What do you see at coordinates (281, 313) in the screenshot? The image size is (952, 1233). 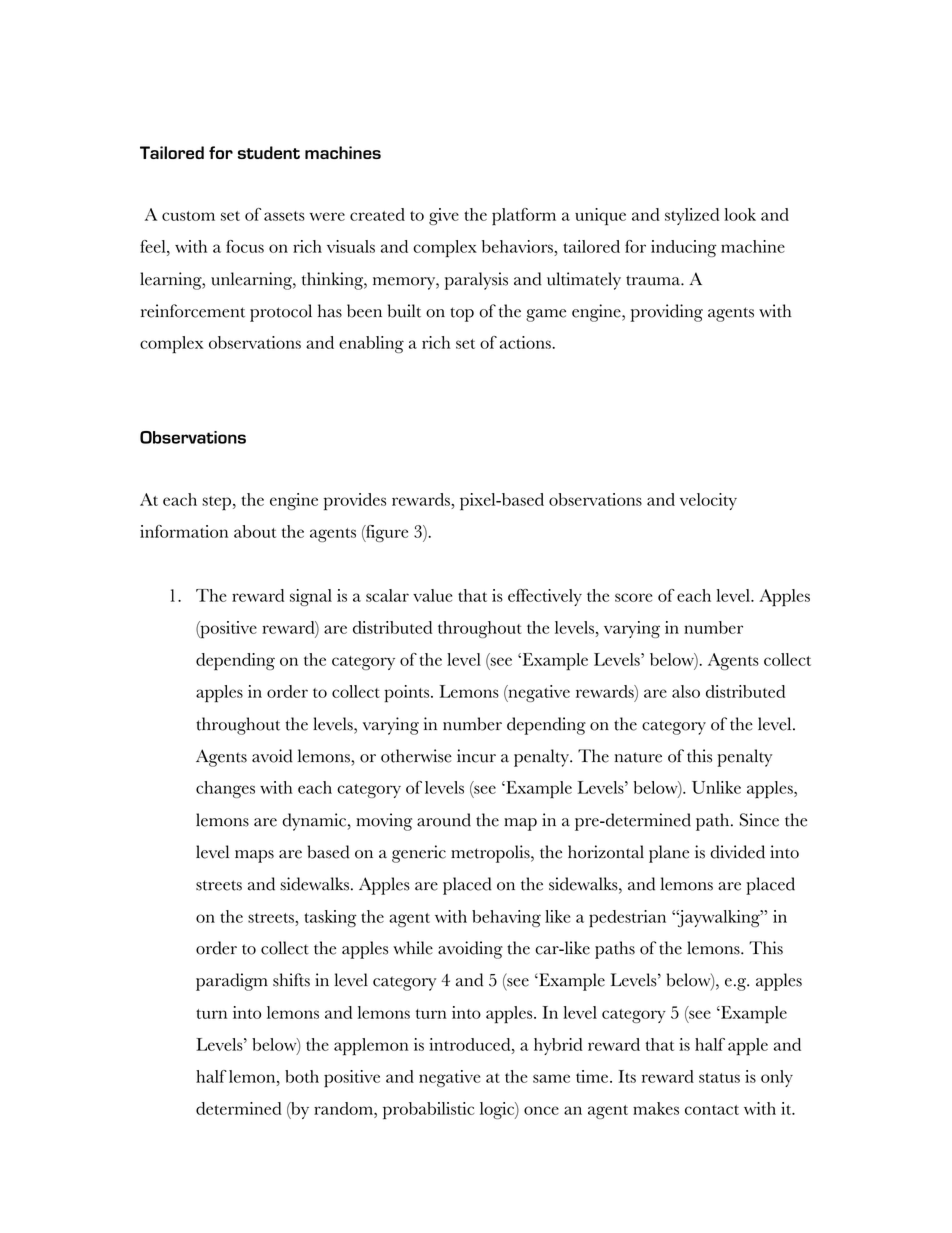 I see `protocol` at bounding box center [281, 313].
